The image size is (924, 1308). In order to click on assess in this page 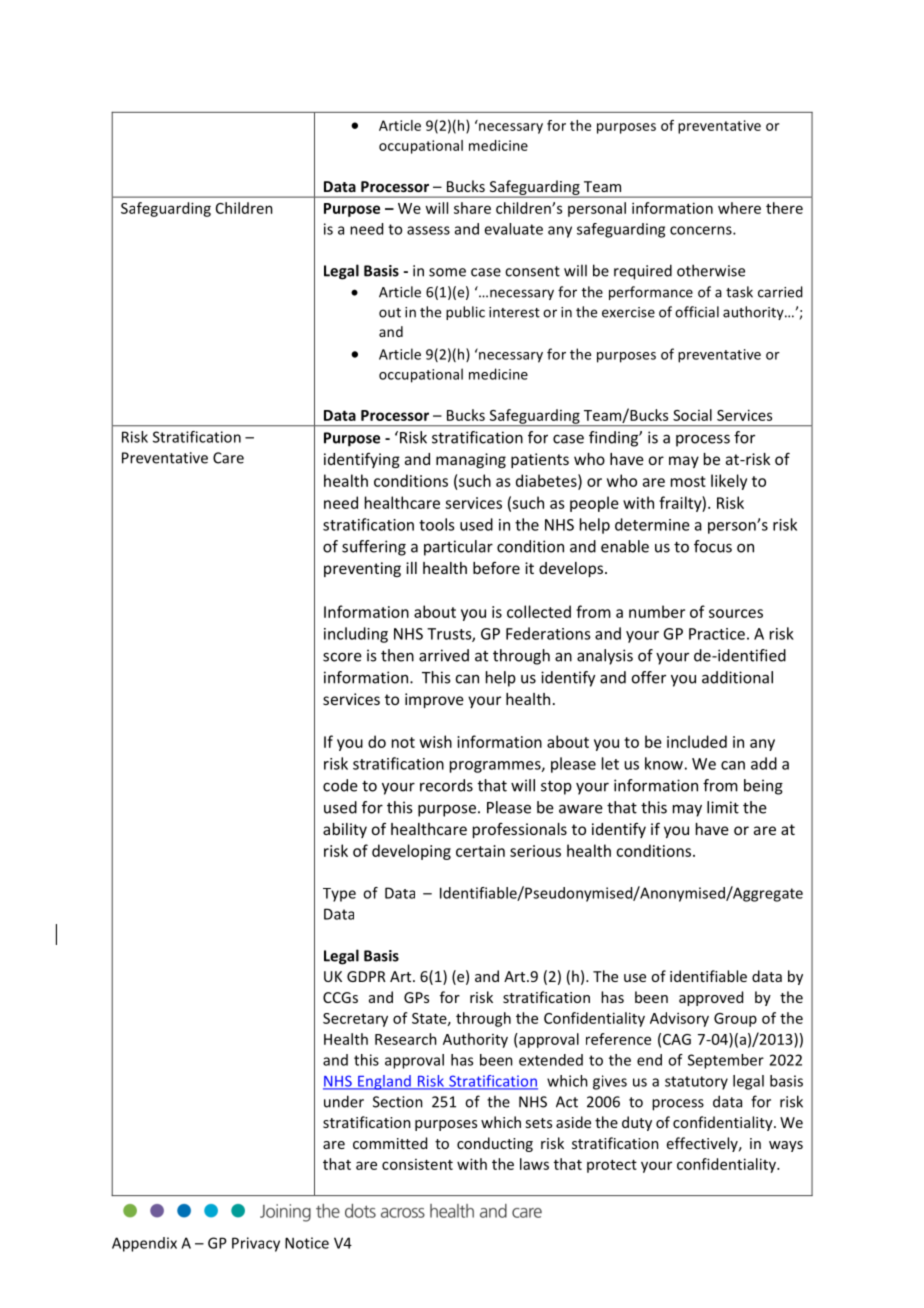, I will do `click(428, 230)`.
